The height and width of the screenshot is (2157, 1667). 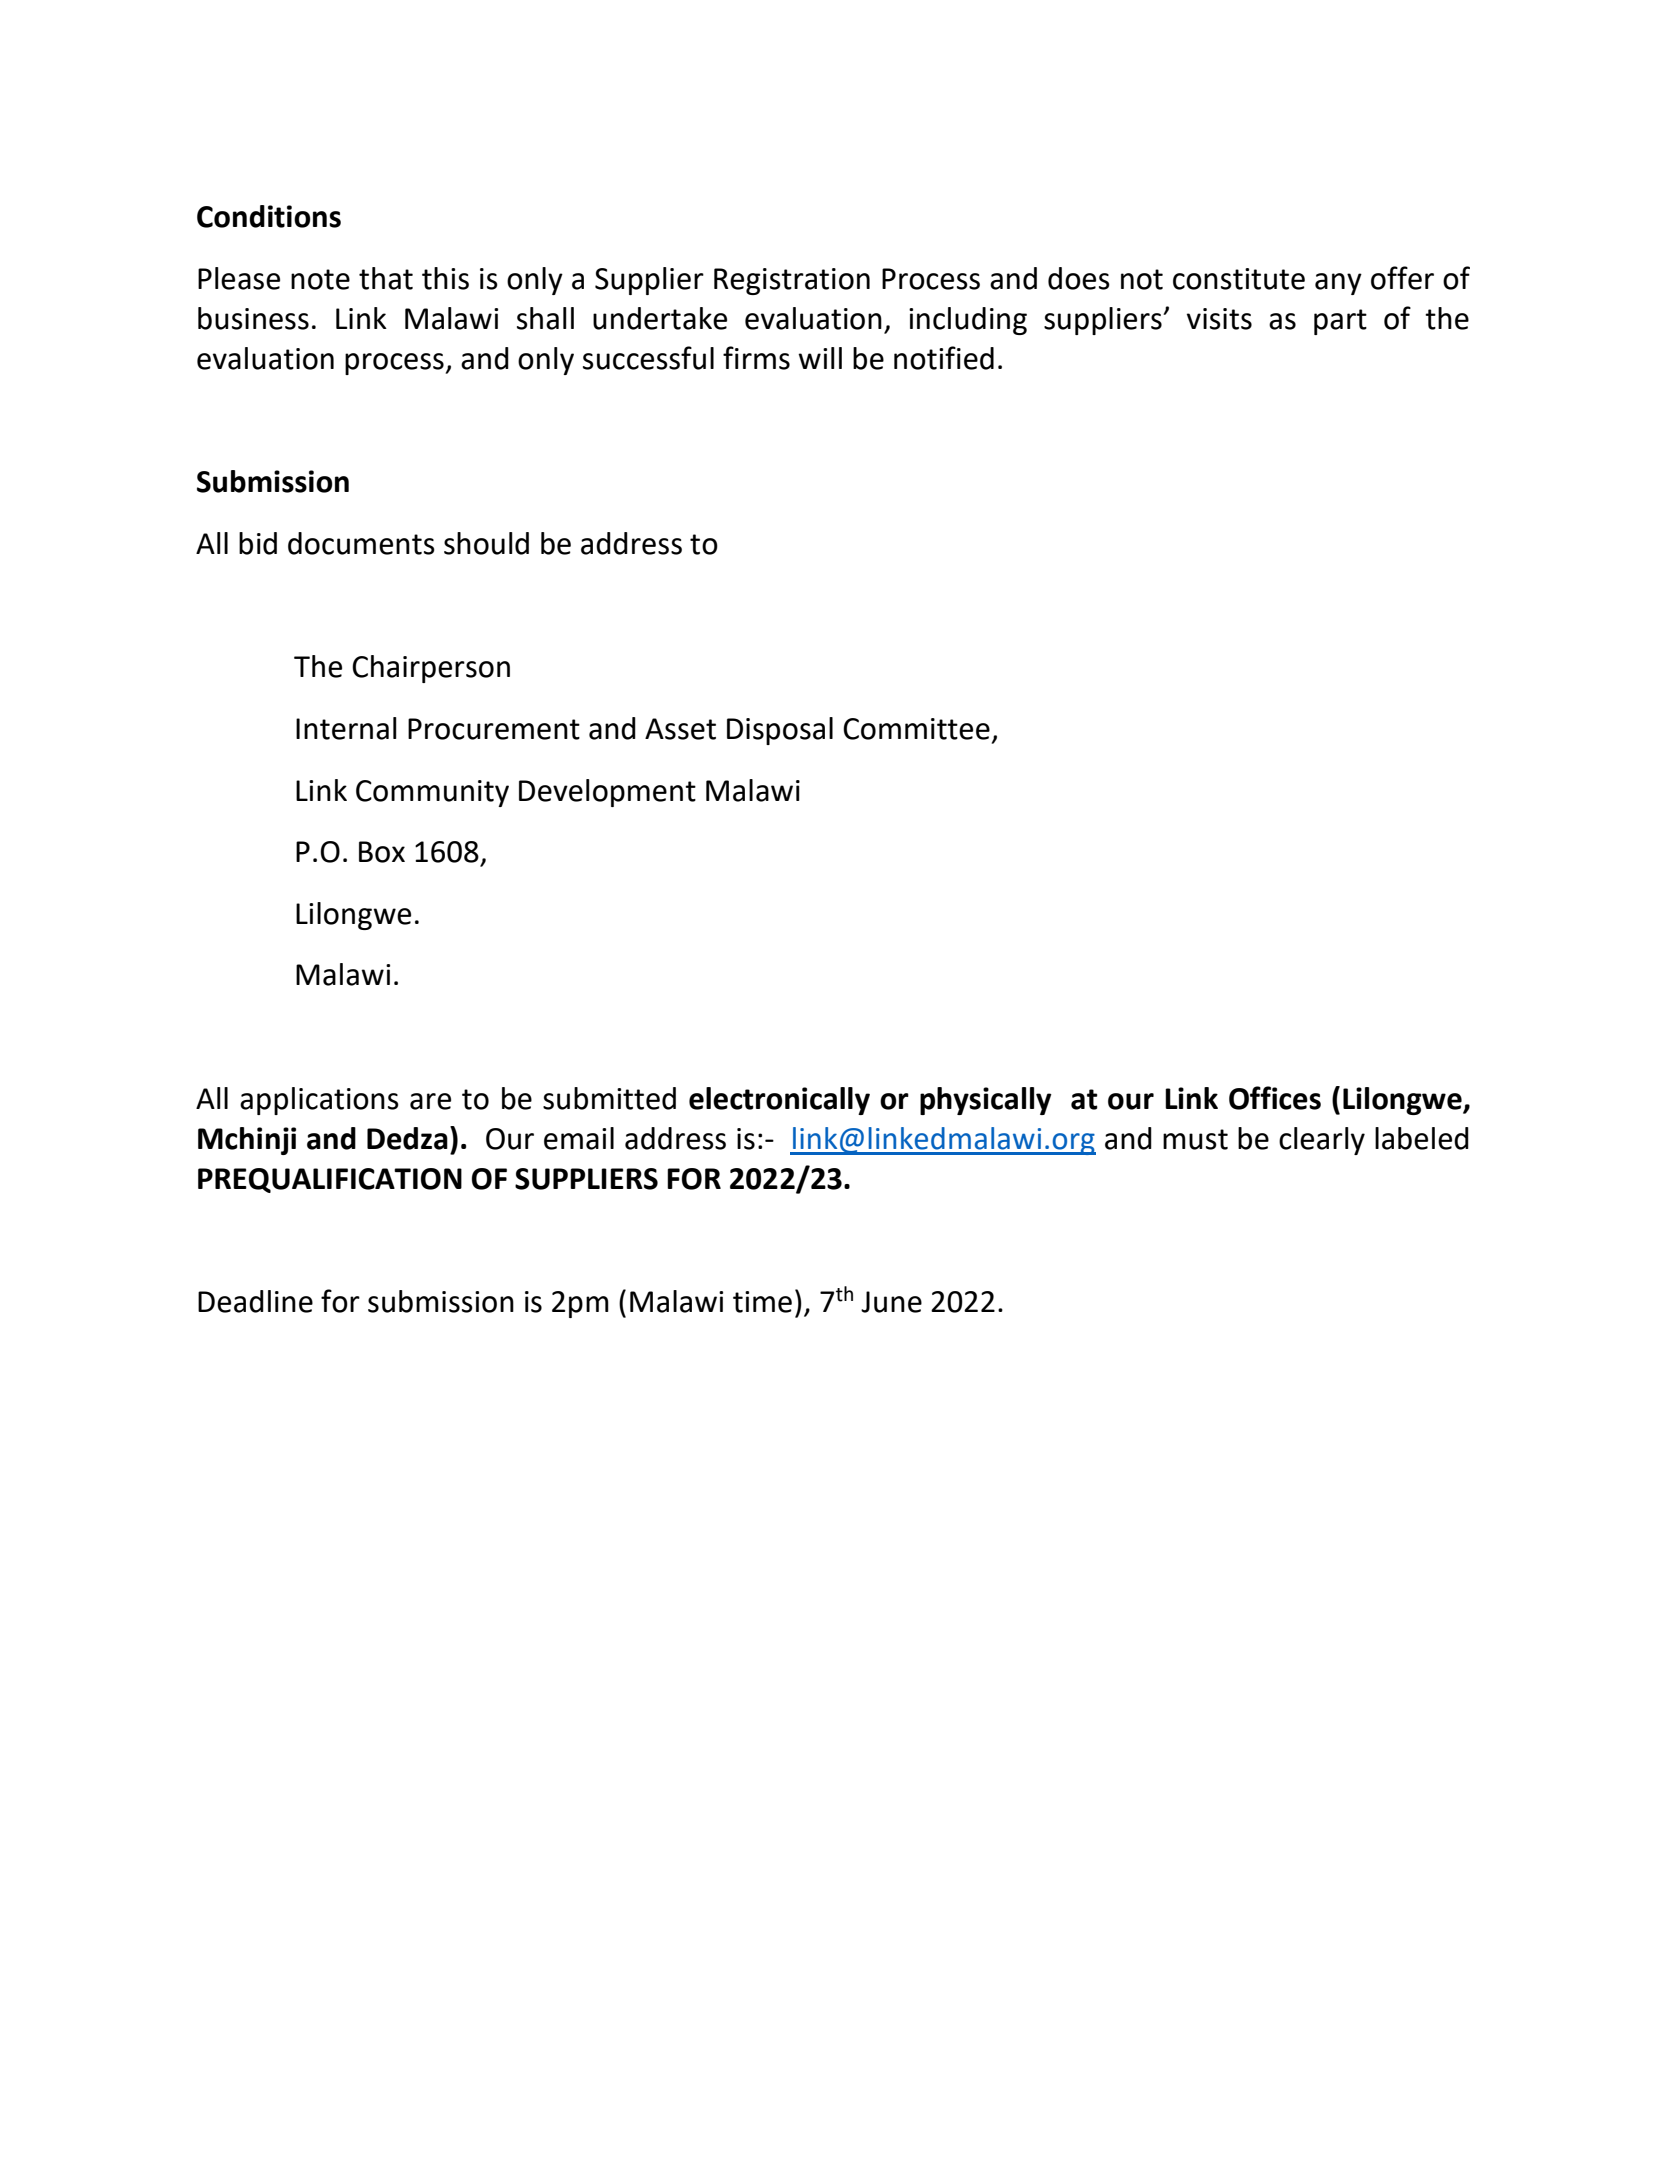 I want to click on part, so click(x=1340, y=322).
